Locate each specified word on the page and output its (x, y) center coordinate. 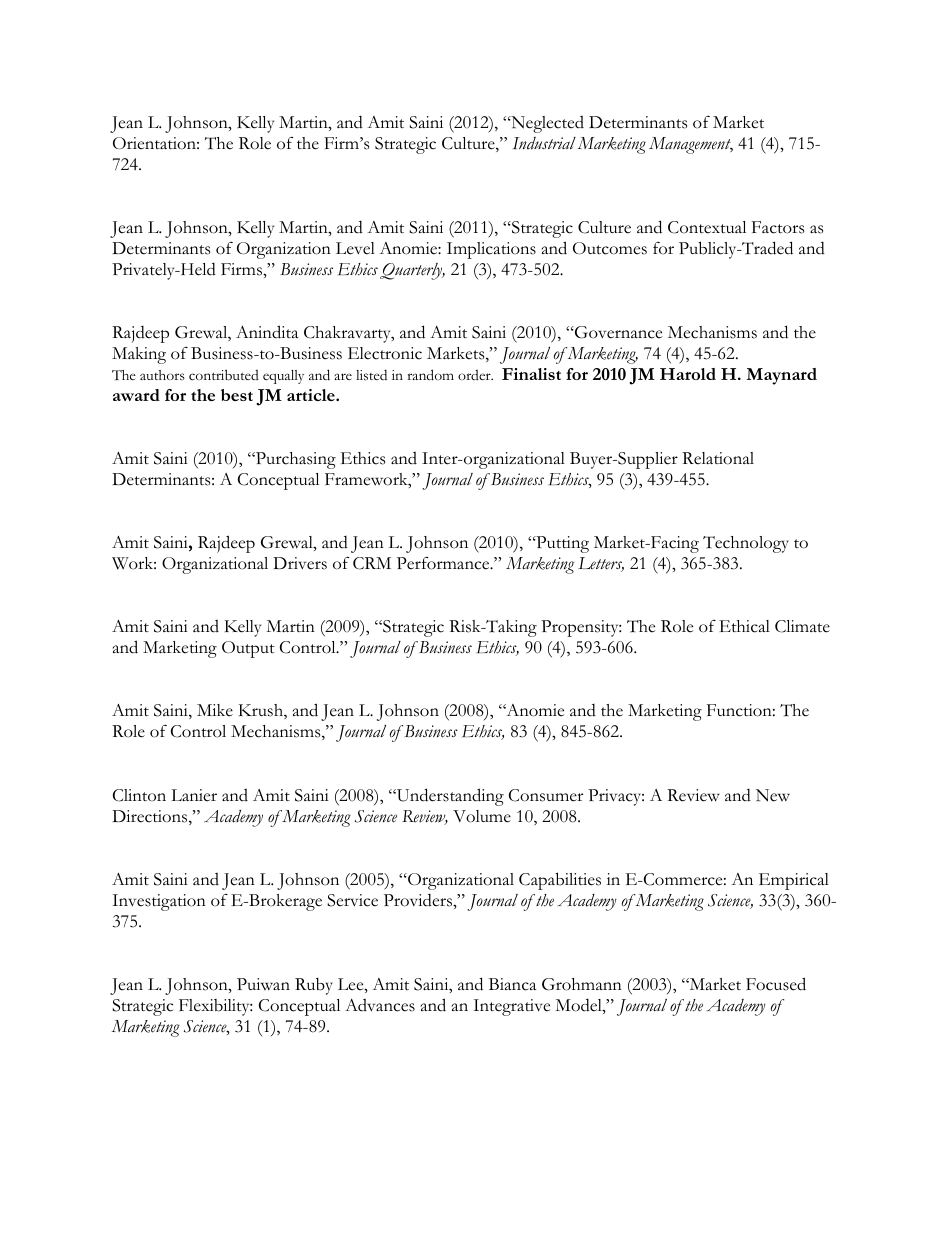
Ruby (314, 986)
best (237, 395)
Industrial (544, 143)
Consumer (546, 795)
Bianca (512, 984)
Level (355, 248)
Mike (215, 710)
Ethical (744, 626)
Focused (776, 984)
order (475, 375)
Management (691, 145)
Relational (718, 458)
